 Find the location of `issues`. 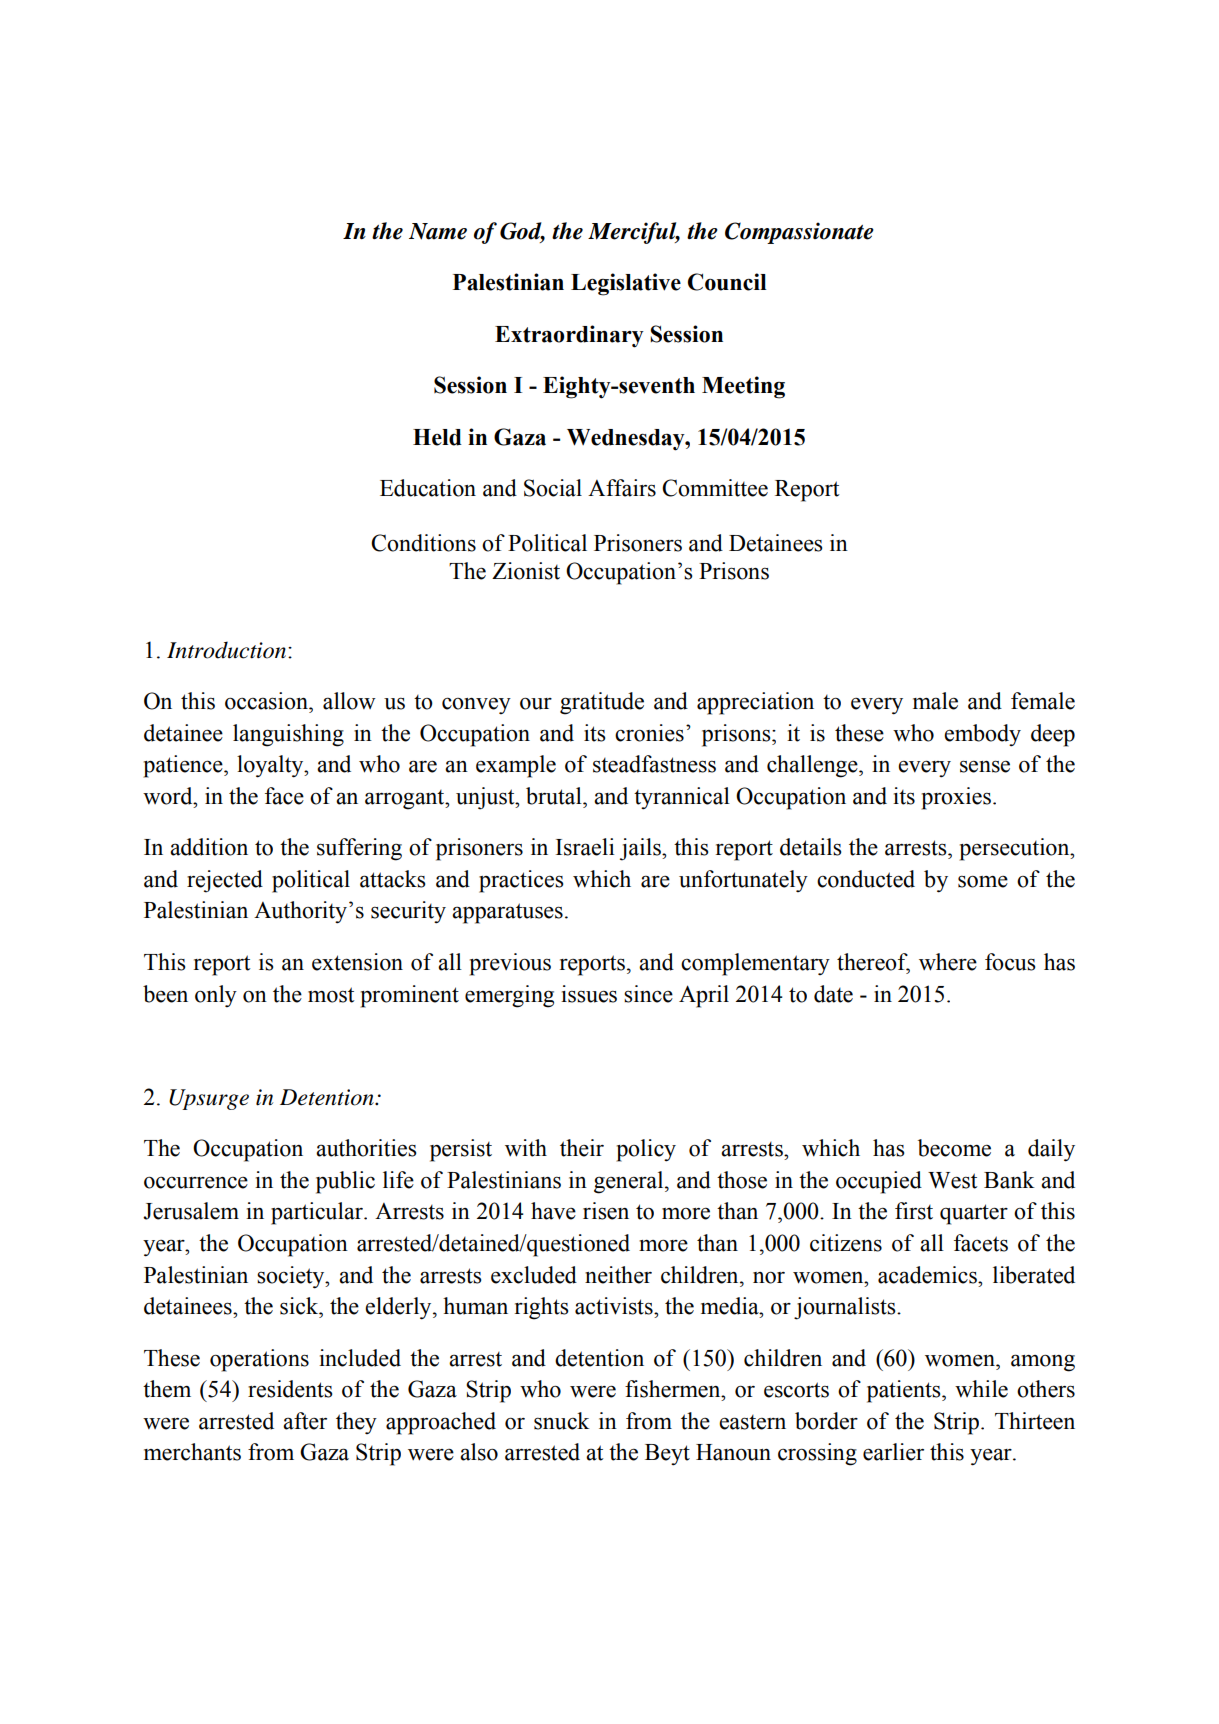

issues is located at coordinates (589, 994).
